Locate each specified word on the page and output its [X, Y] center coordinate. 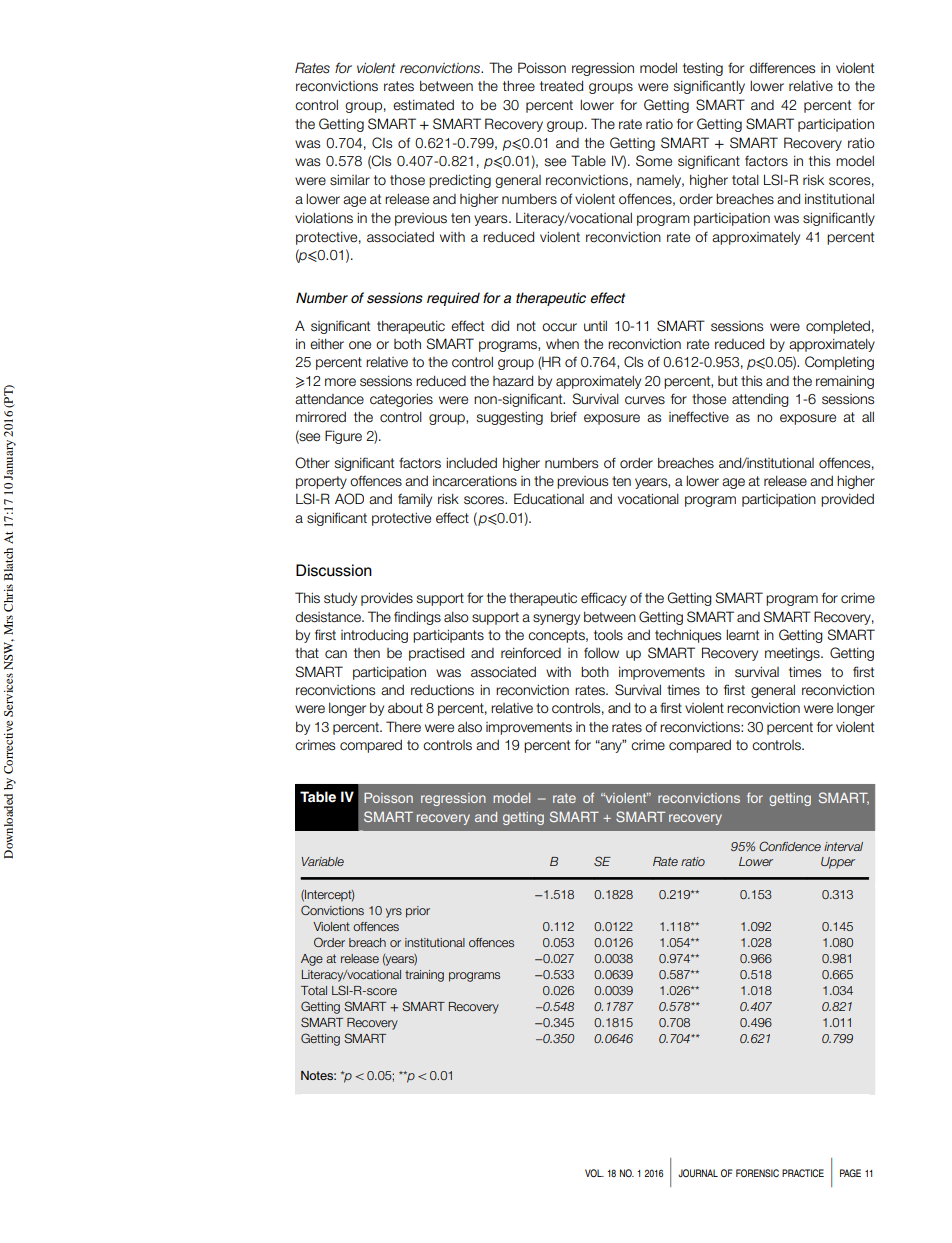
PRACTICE [803, 1173]
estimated [423, 105]
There [403, 727]
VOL [594, 1173]
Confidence [790, 846]
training [424, 976]
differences [782, 68]
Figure [343, 437]
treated [561, 86]
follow [601, 653]
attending [760, 400]
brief [564, 417]
